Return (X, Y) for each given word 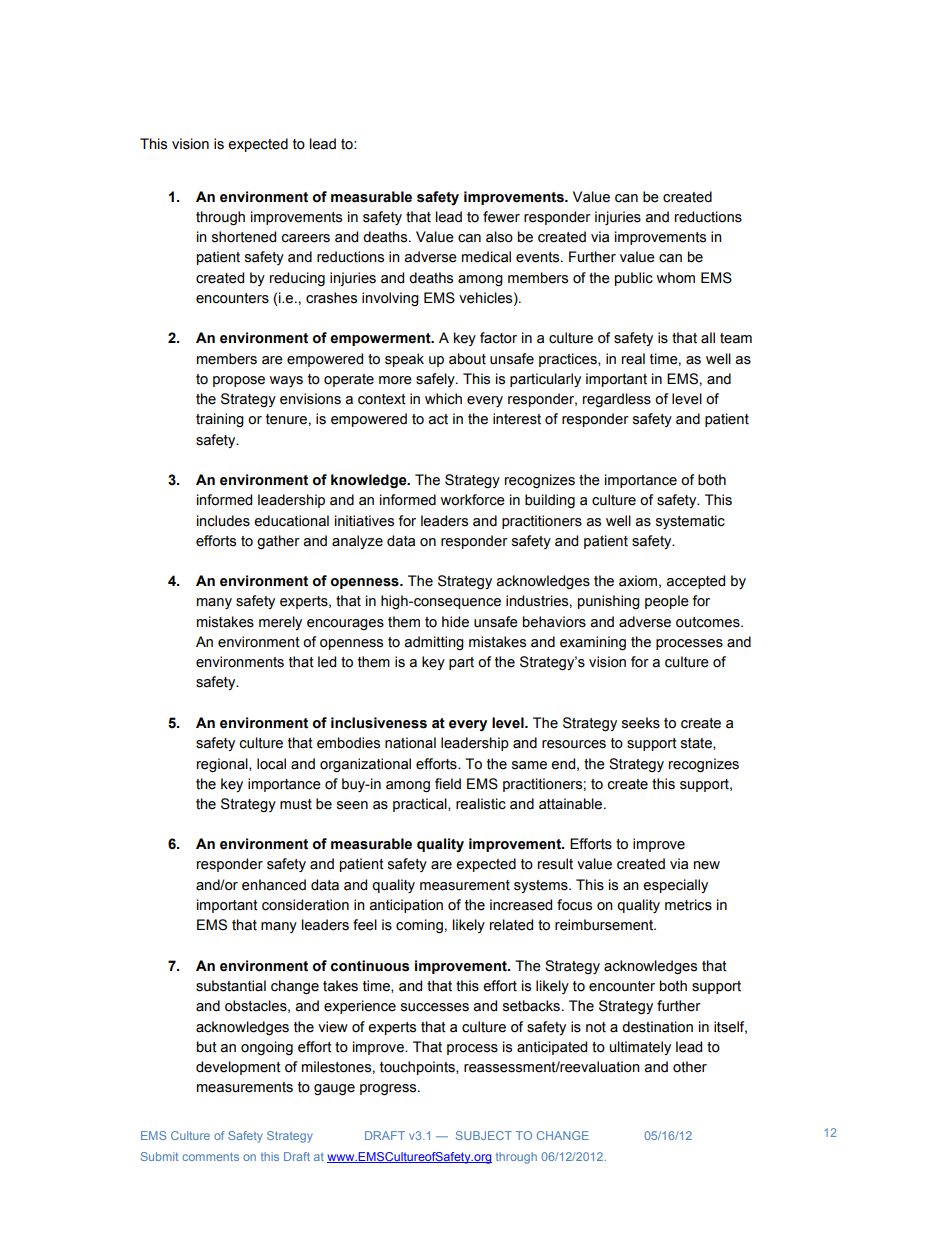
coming (419, 926)
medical (486, 257)
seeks (641, 723)
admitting (434, 643)
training (220, 420)
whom (675, 278)
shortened (244, 237)
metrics (688, 905)
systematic (690, 522)
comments (210, 1156)
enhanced (274, 885)
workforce (472, 500)
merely (280, 623)
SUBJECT (484, 1135)
